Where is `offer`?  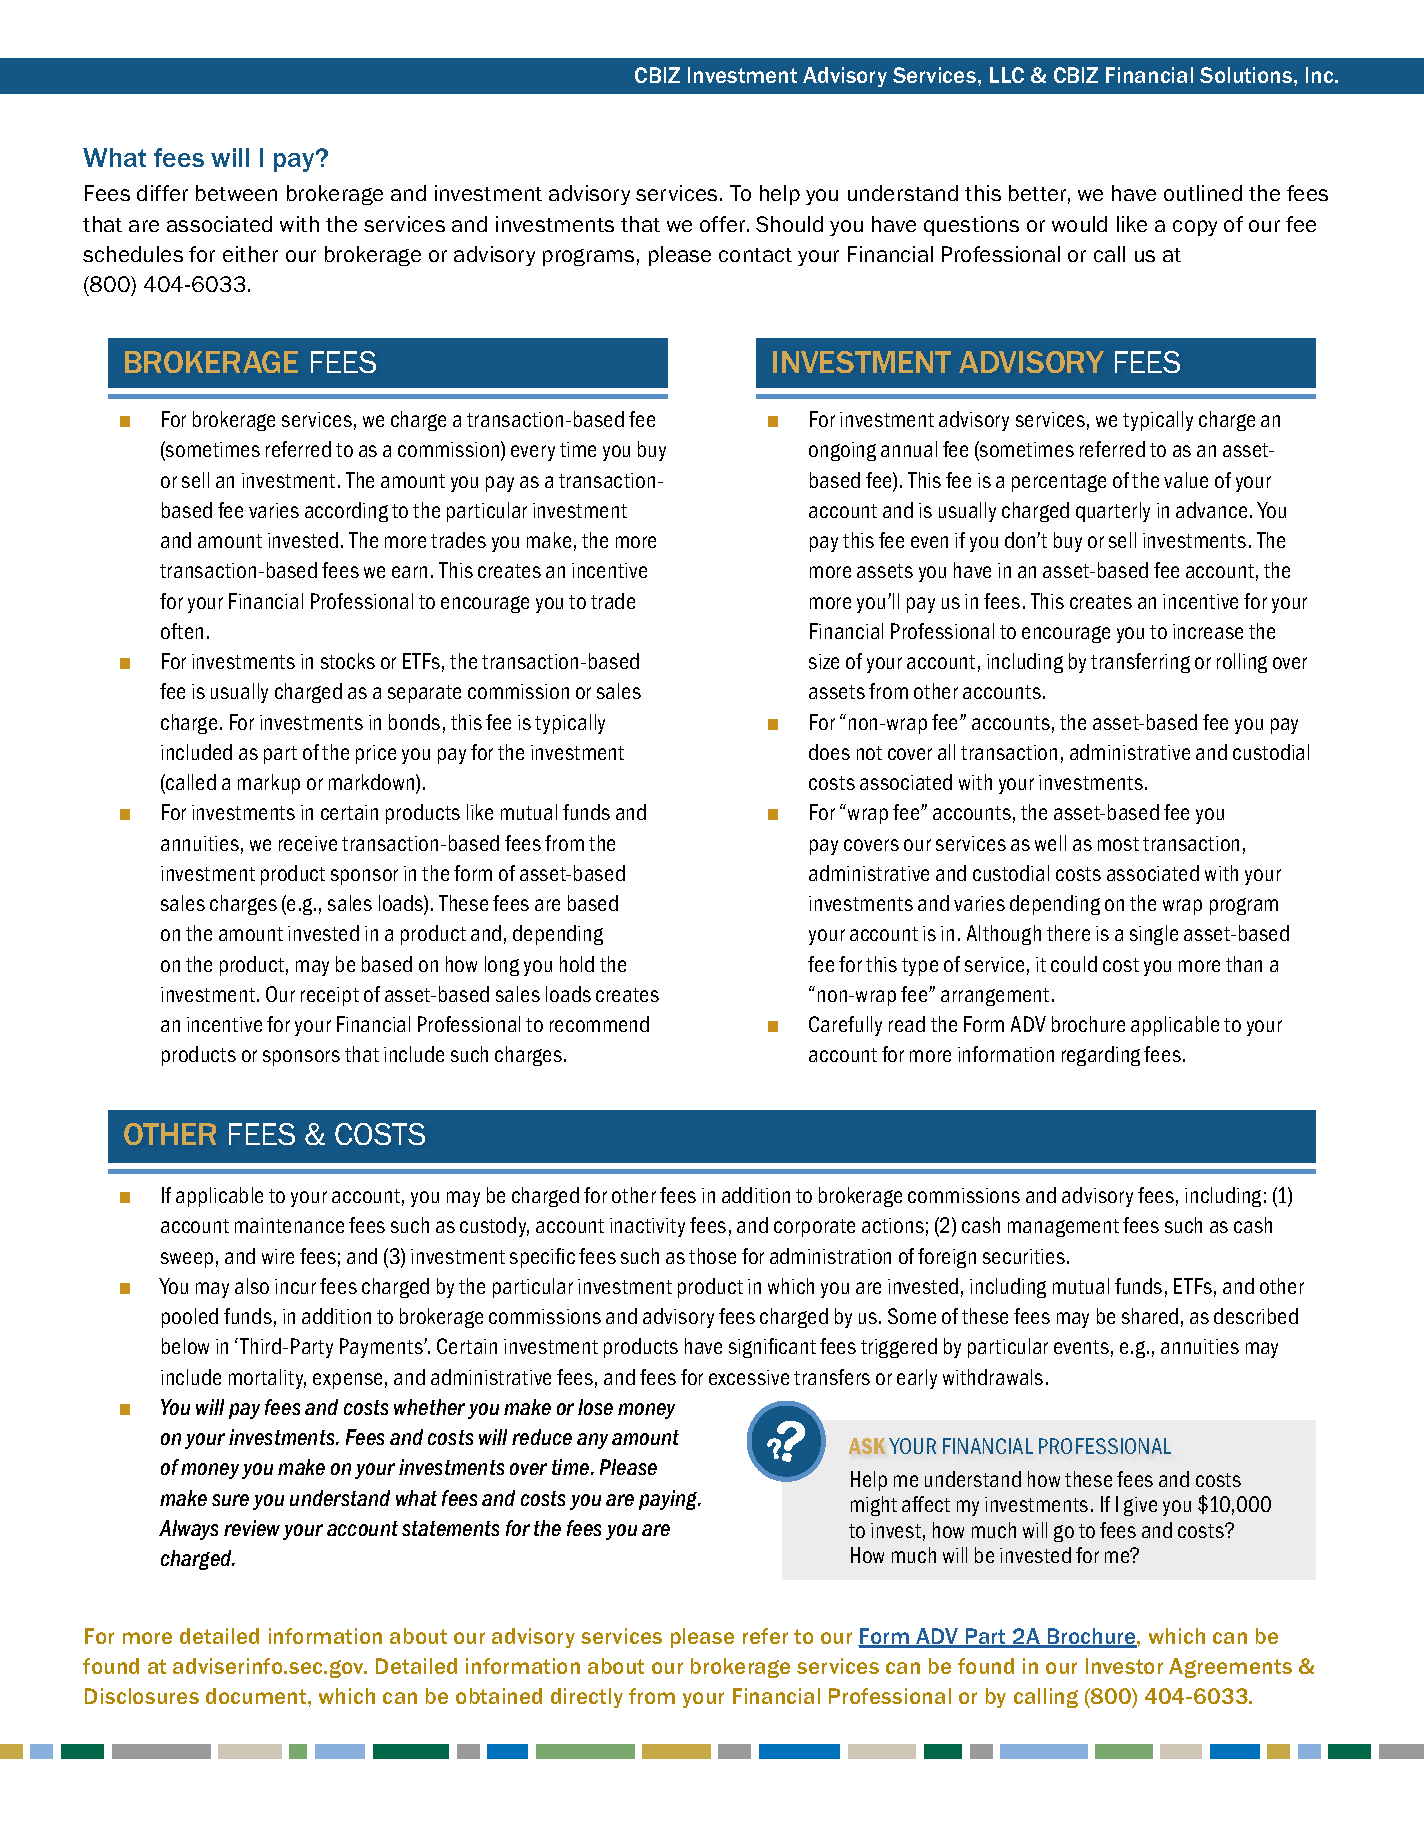 offer is located at coordinates (724, 224).
